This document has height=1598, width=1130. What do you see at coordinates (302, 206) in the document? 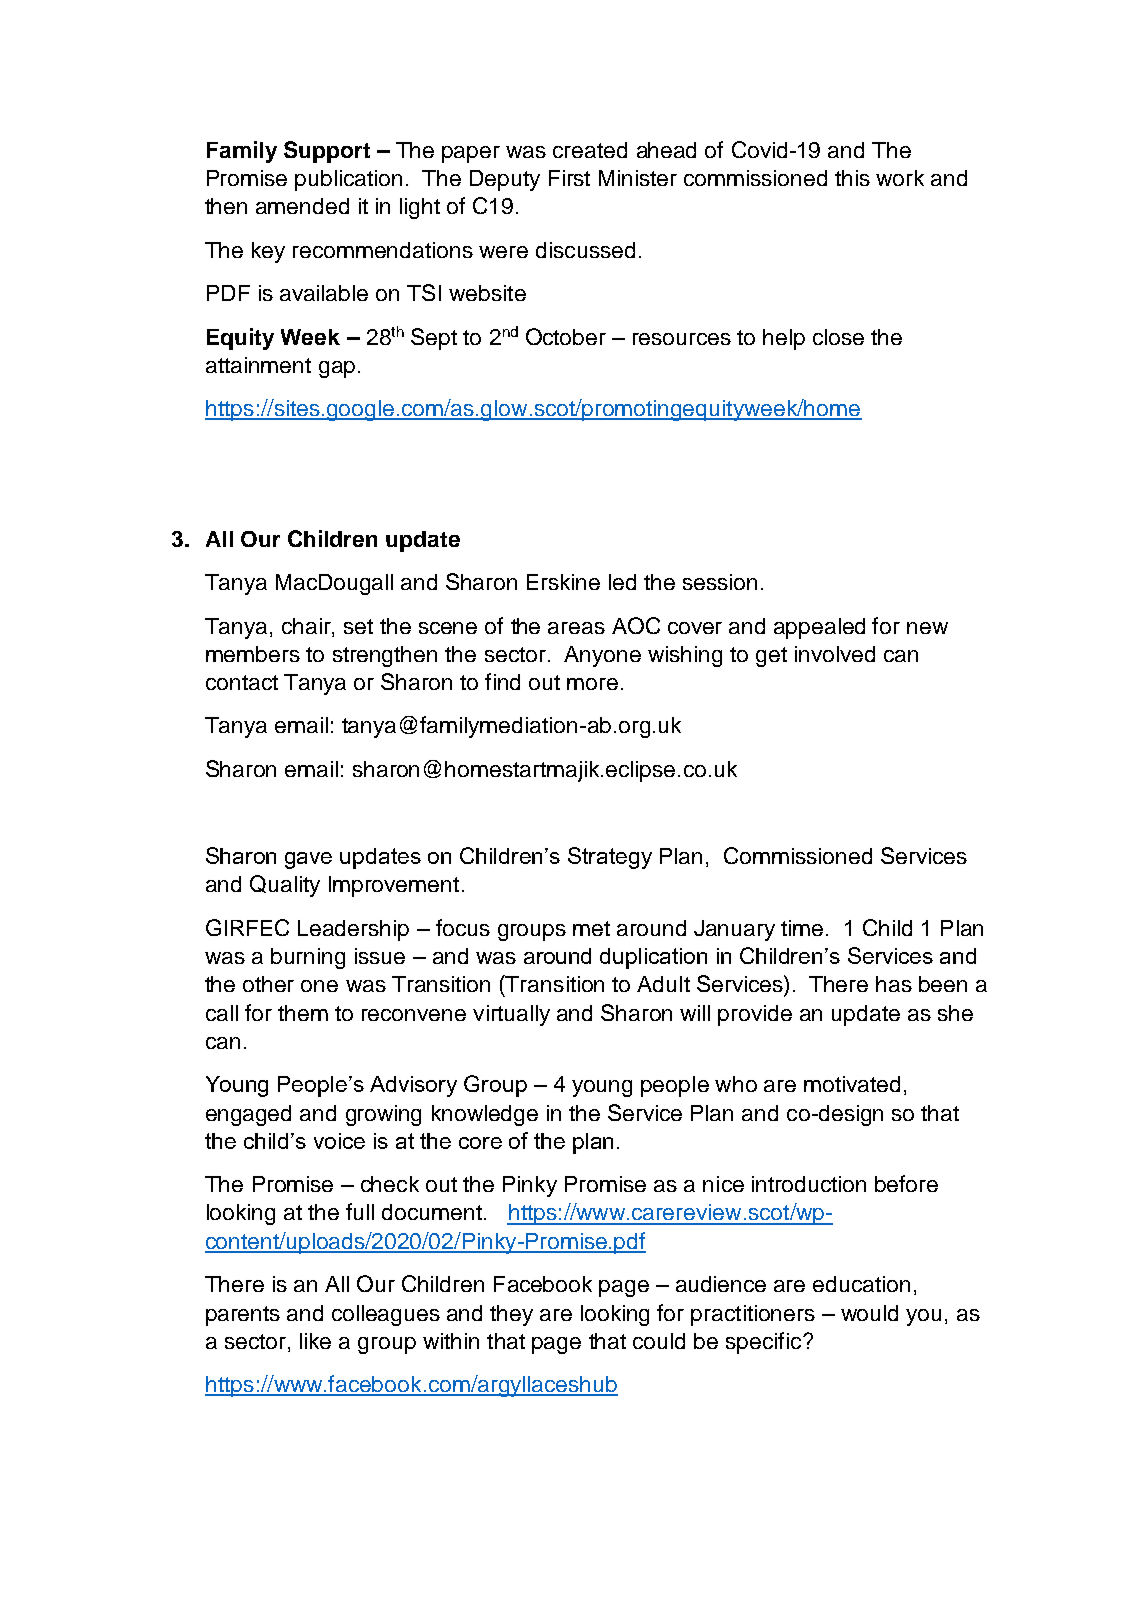
I see `amended` at bounding box center [302, 206].
